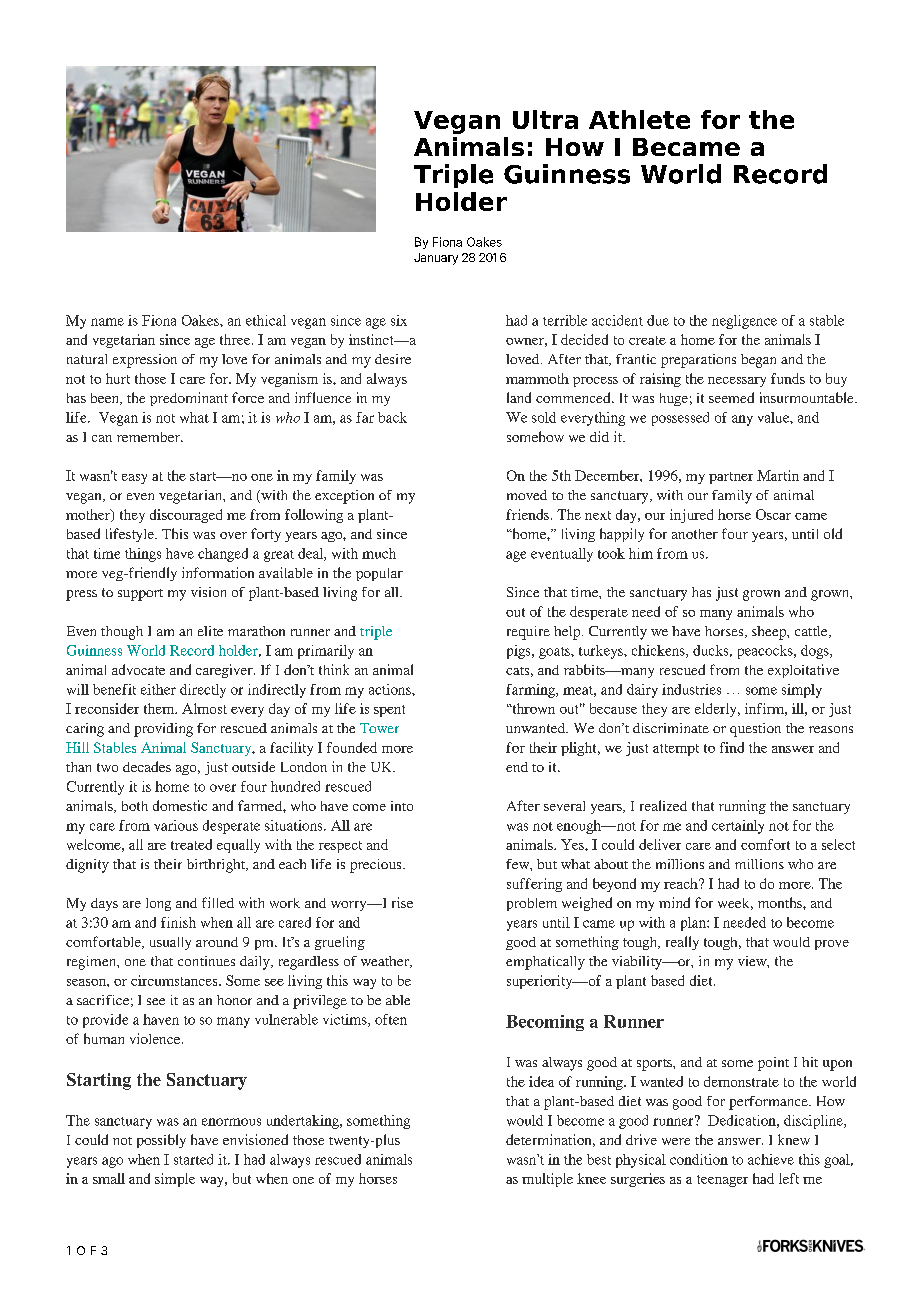  I want to click on exploitative, so click(803, 671).
